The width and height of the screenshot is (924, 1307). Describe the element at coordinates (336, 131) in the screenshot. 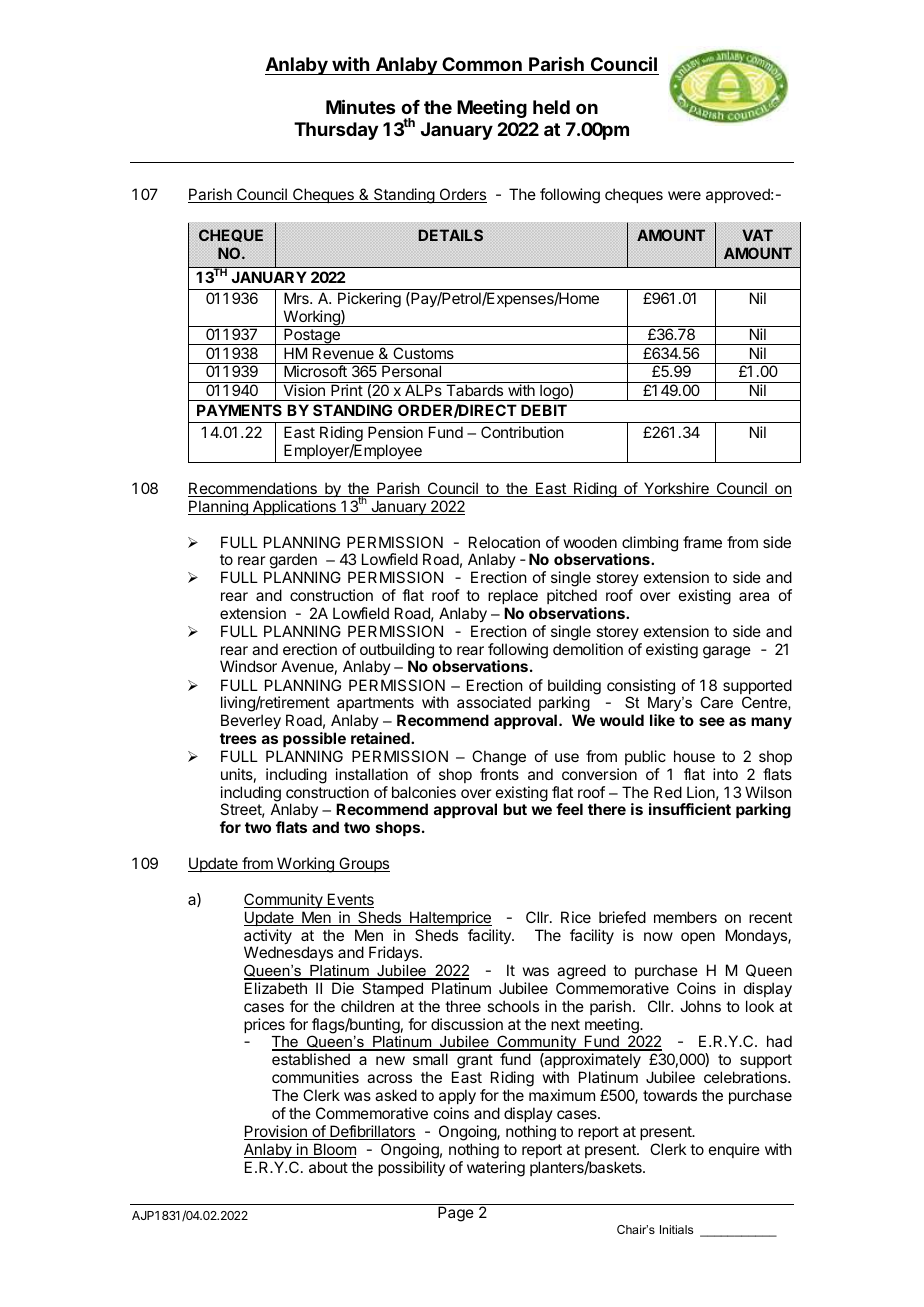

I see `Thursday` at that location.
